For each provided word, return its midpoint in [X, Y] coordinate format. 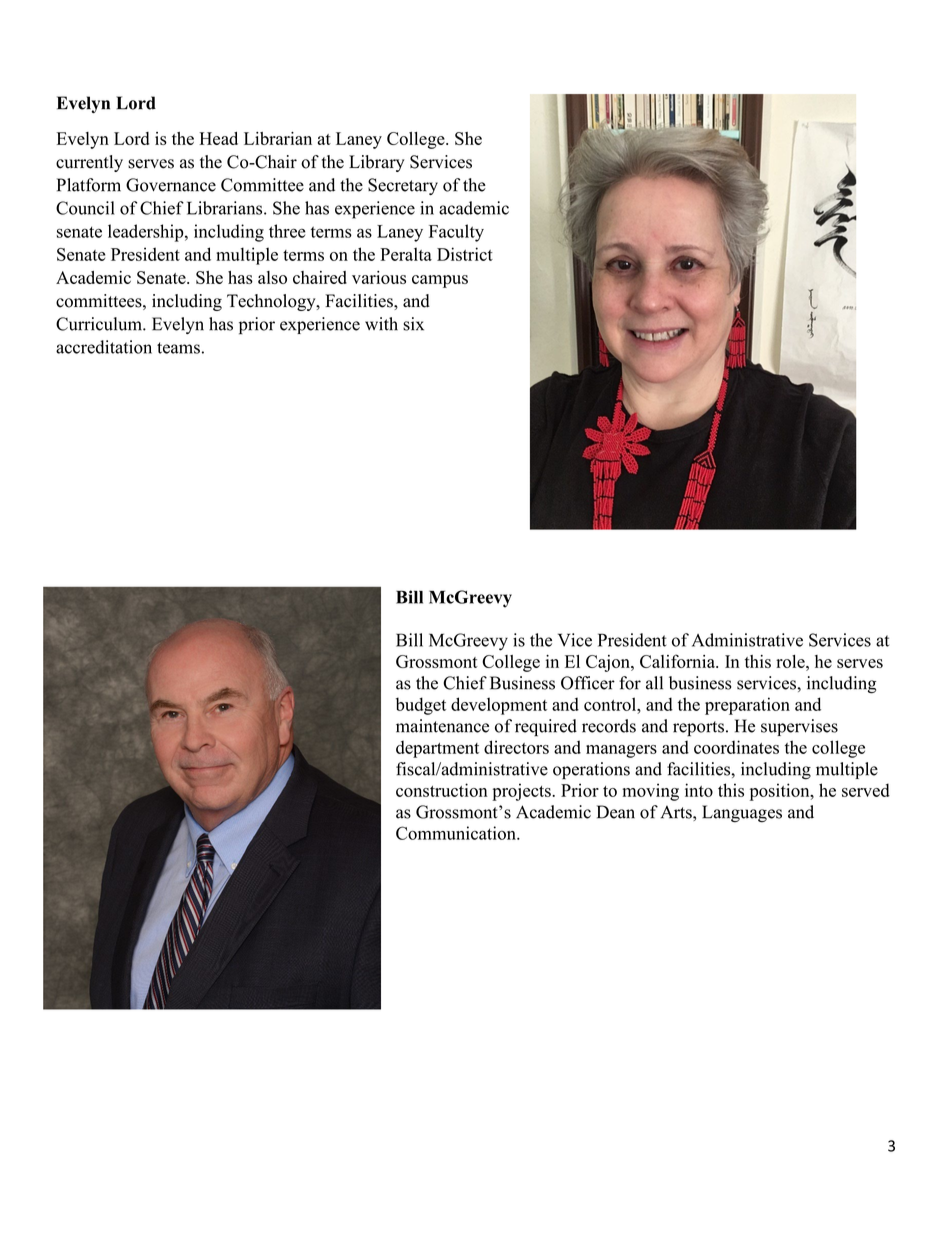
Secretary [403, 186]
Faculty [456, 233]
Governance [171, 185]
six [413, 324]
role [791, 661]
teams [178, 348]
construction [442, 790]
